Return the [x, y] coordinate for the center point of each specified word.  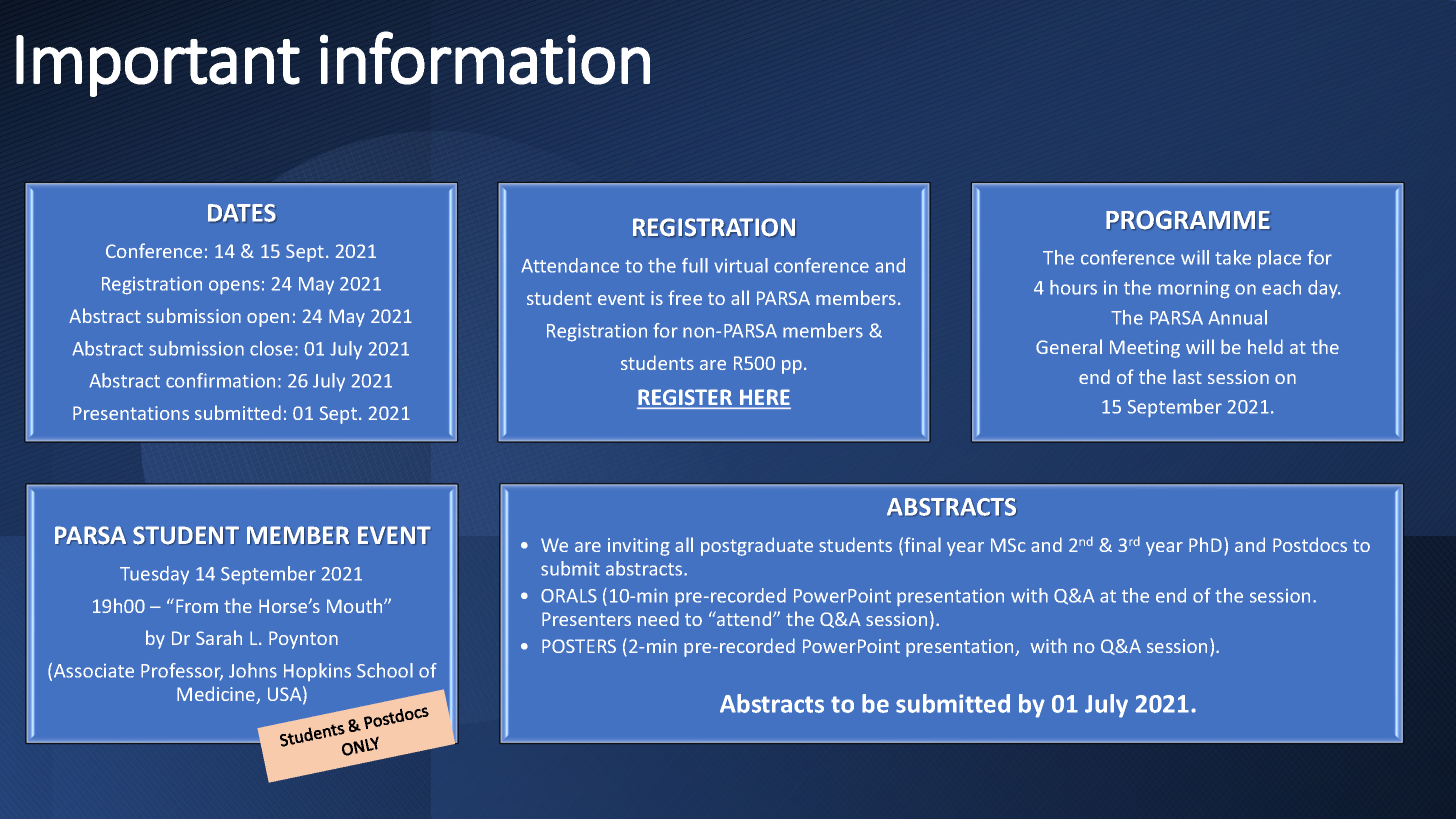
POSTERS [579, 646]
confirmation [220, 380]
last [1187, 376]
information [485, 58]
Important [158, 66]
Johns [253, 670]
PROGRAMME [1188, 220]
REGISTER [686, 398]
